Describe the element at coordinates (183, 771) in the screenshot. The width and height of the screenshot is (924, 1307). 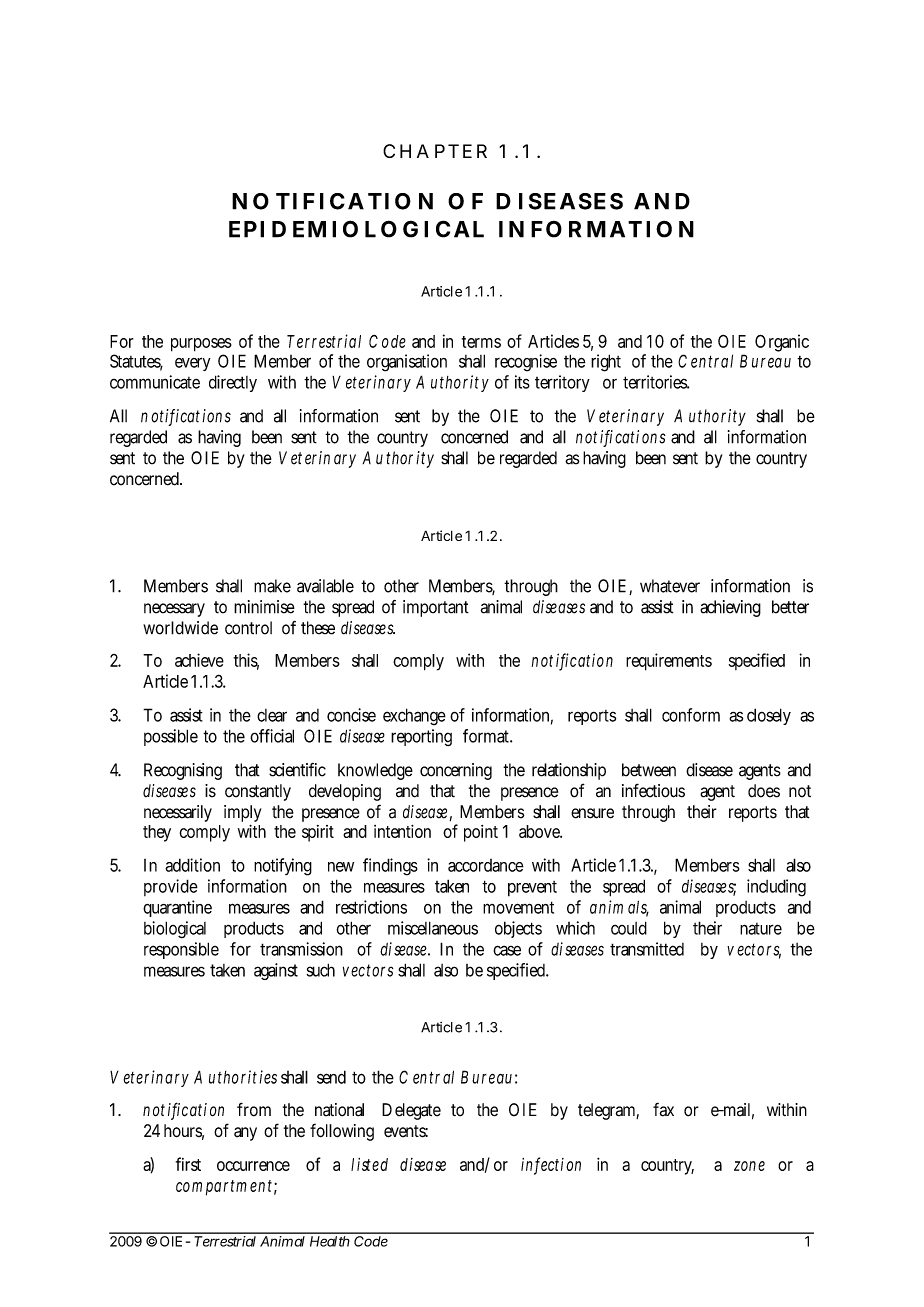
I see `Recognising` at that location.
